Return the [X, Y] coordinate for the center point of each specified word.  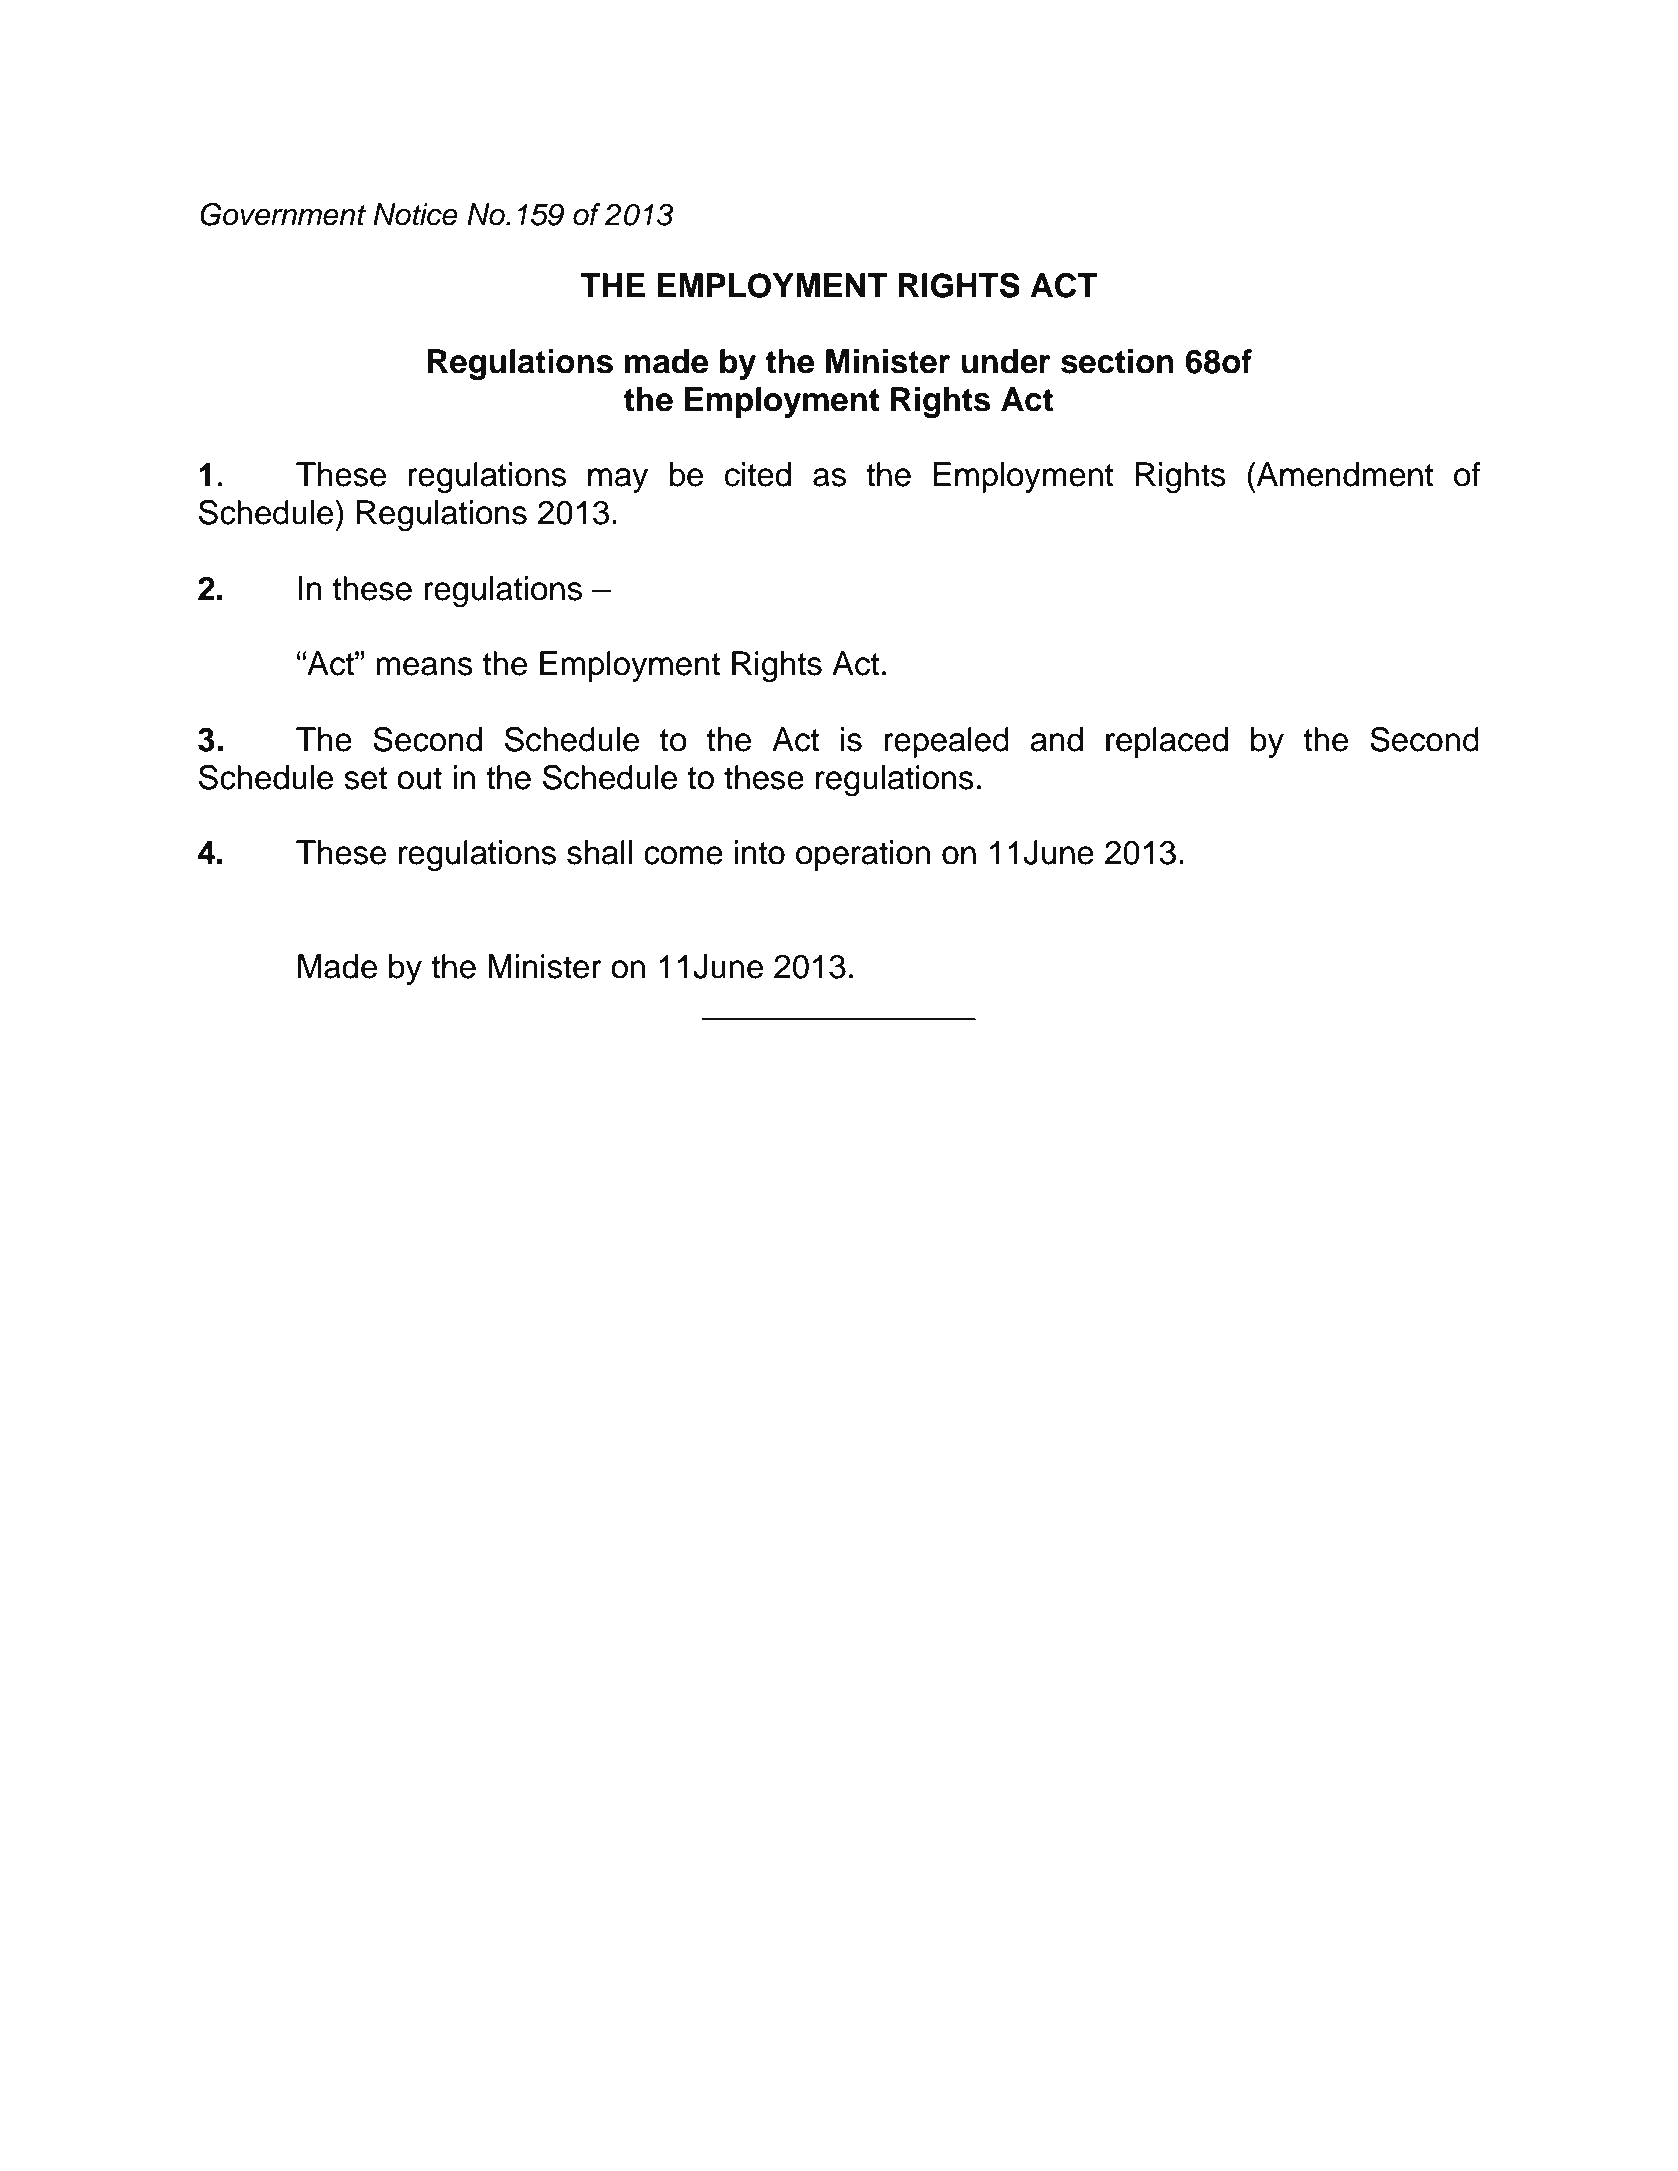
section [1117, 361]
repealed [946, 742]
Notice [415, 214]
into [759, 852]
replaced [1167, 742]
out [419, 778]
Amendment [1344, 474]
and [1056, 739]
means [424, 666]
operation [863, 855]
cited [758, 474]
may [618, 480]
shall [599, 852]
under [1006, 361]
